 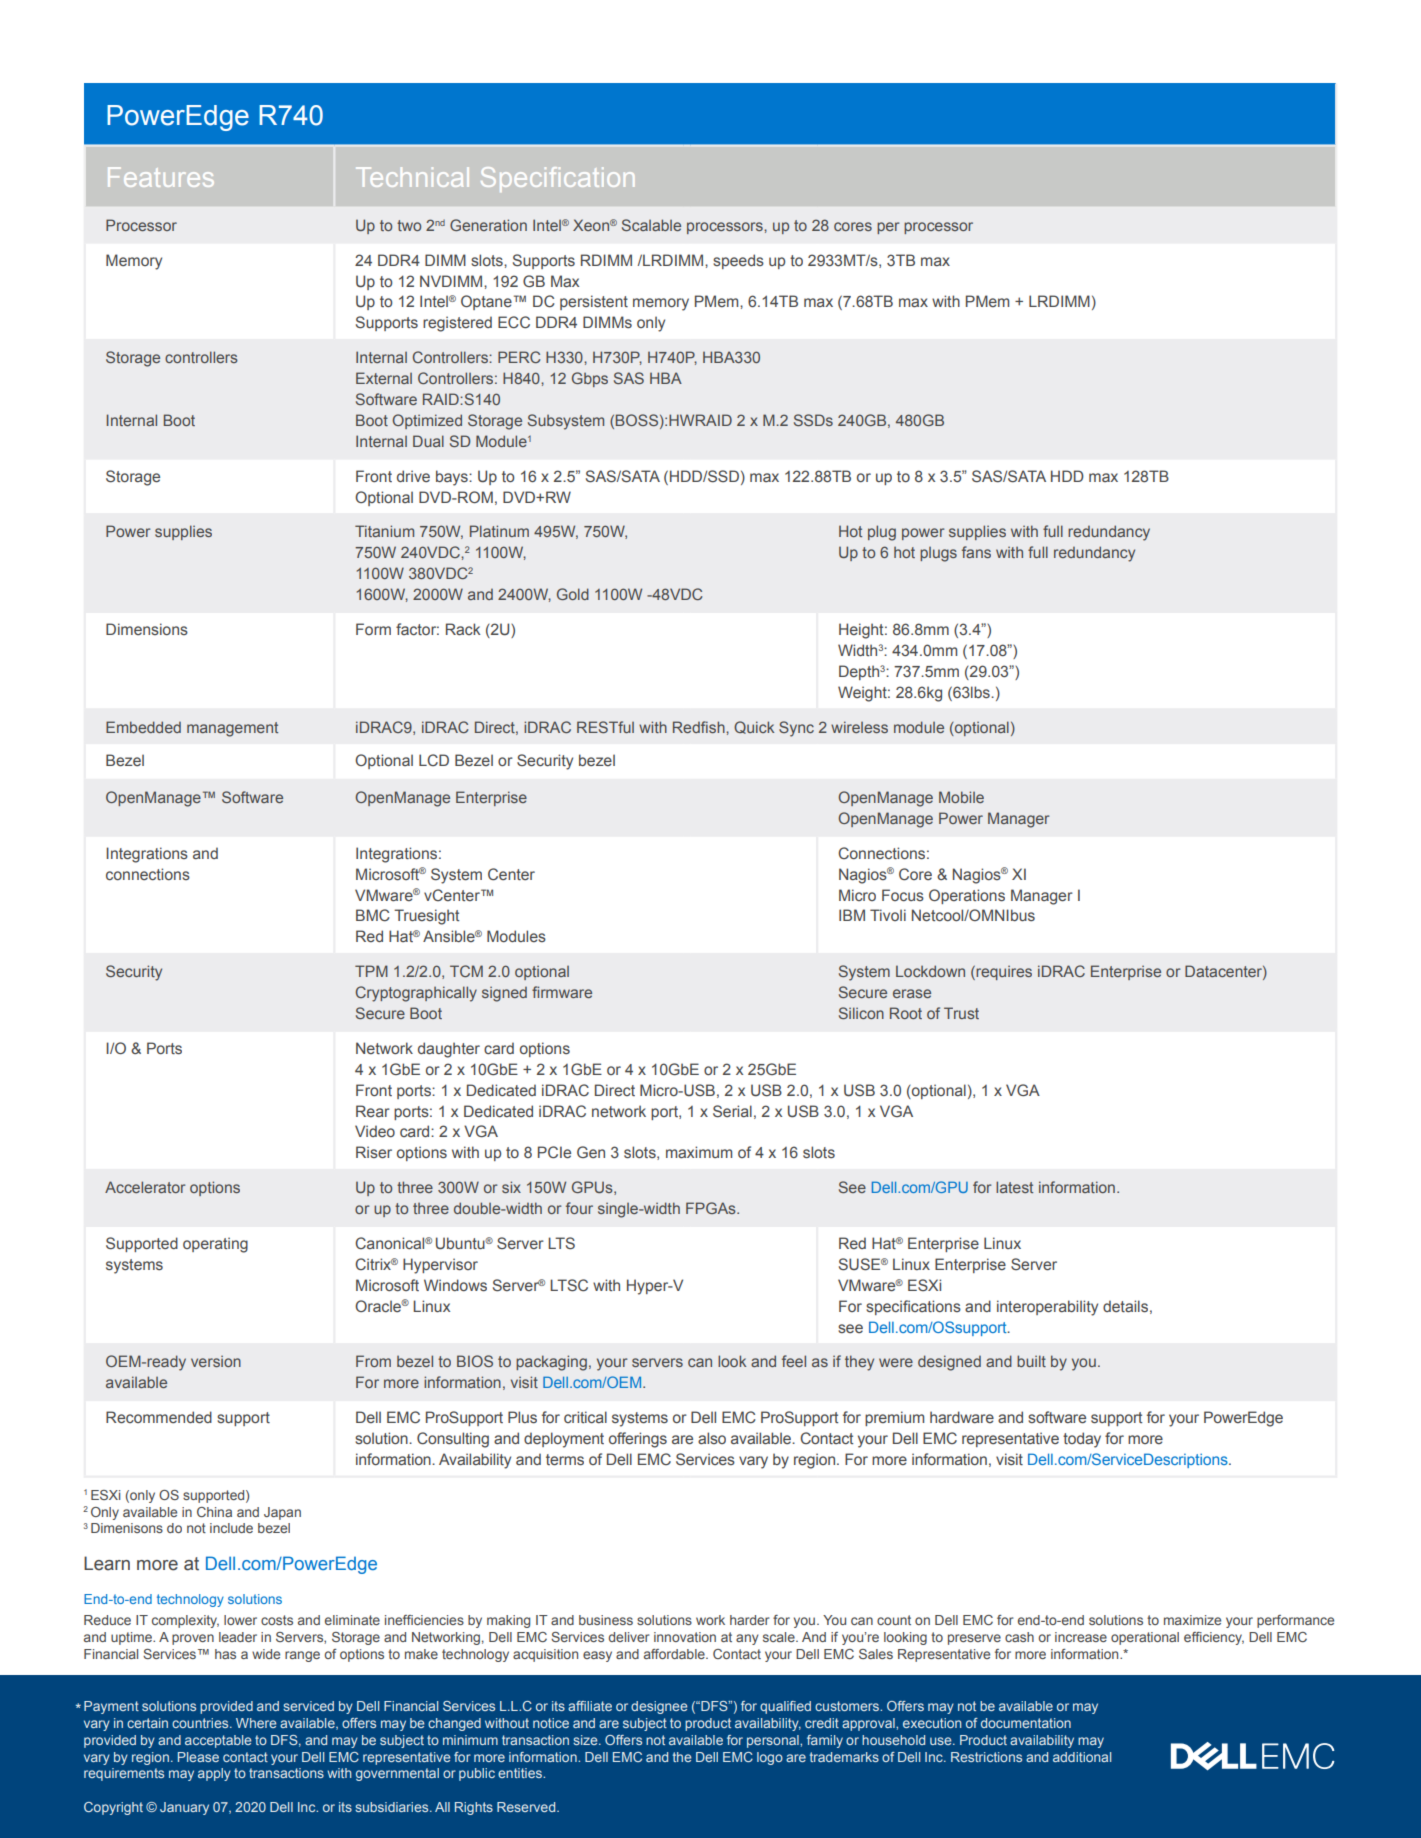 What do you see at coordinates (214, 1774) in the document?
I see `apply` at bounding box center [214, 1774].
